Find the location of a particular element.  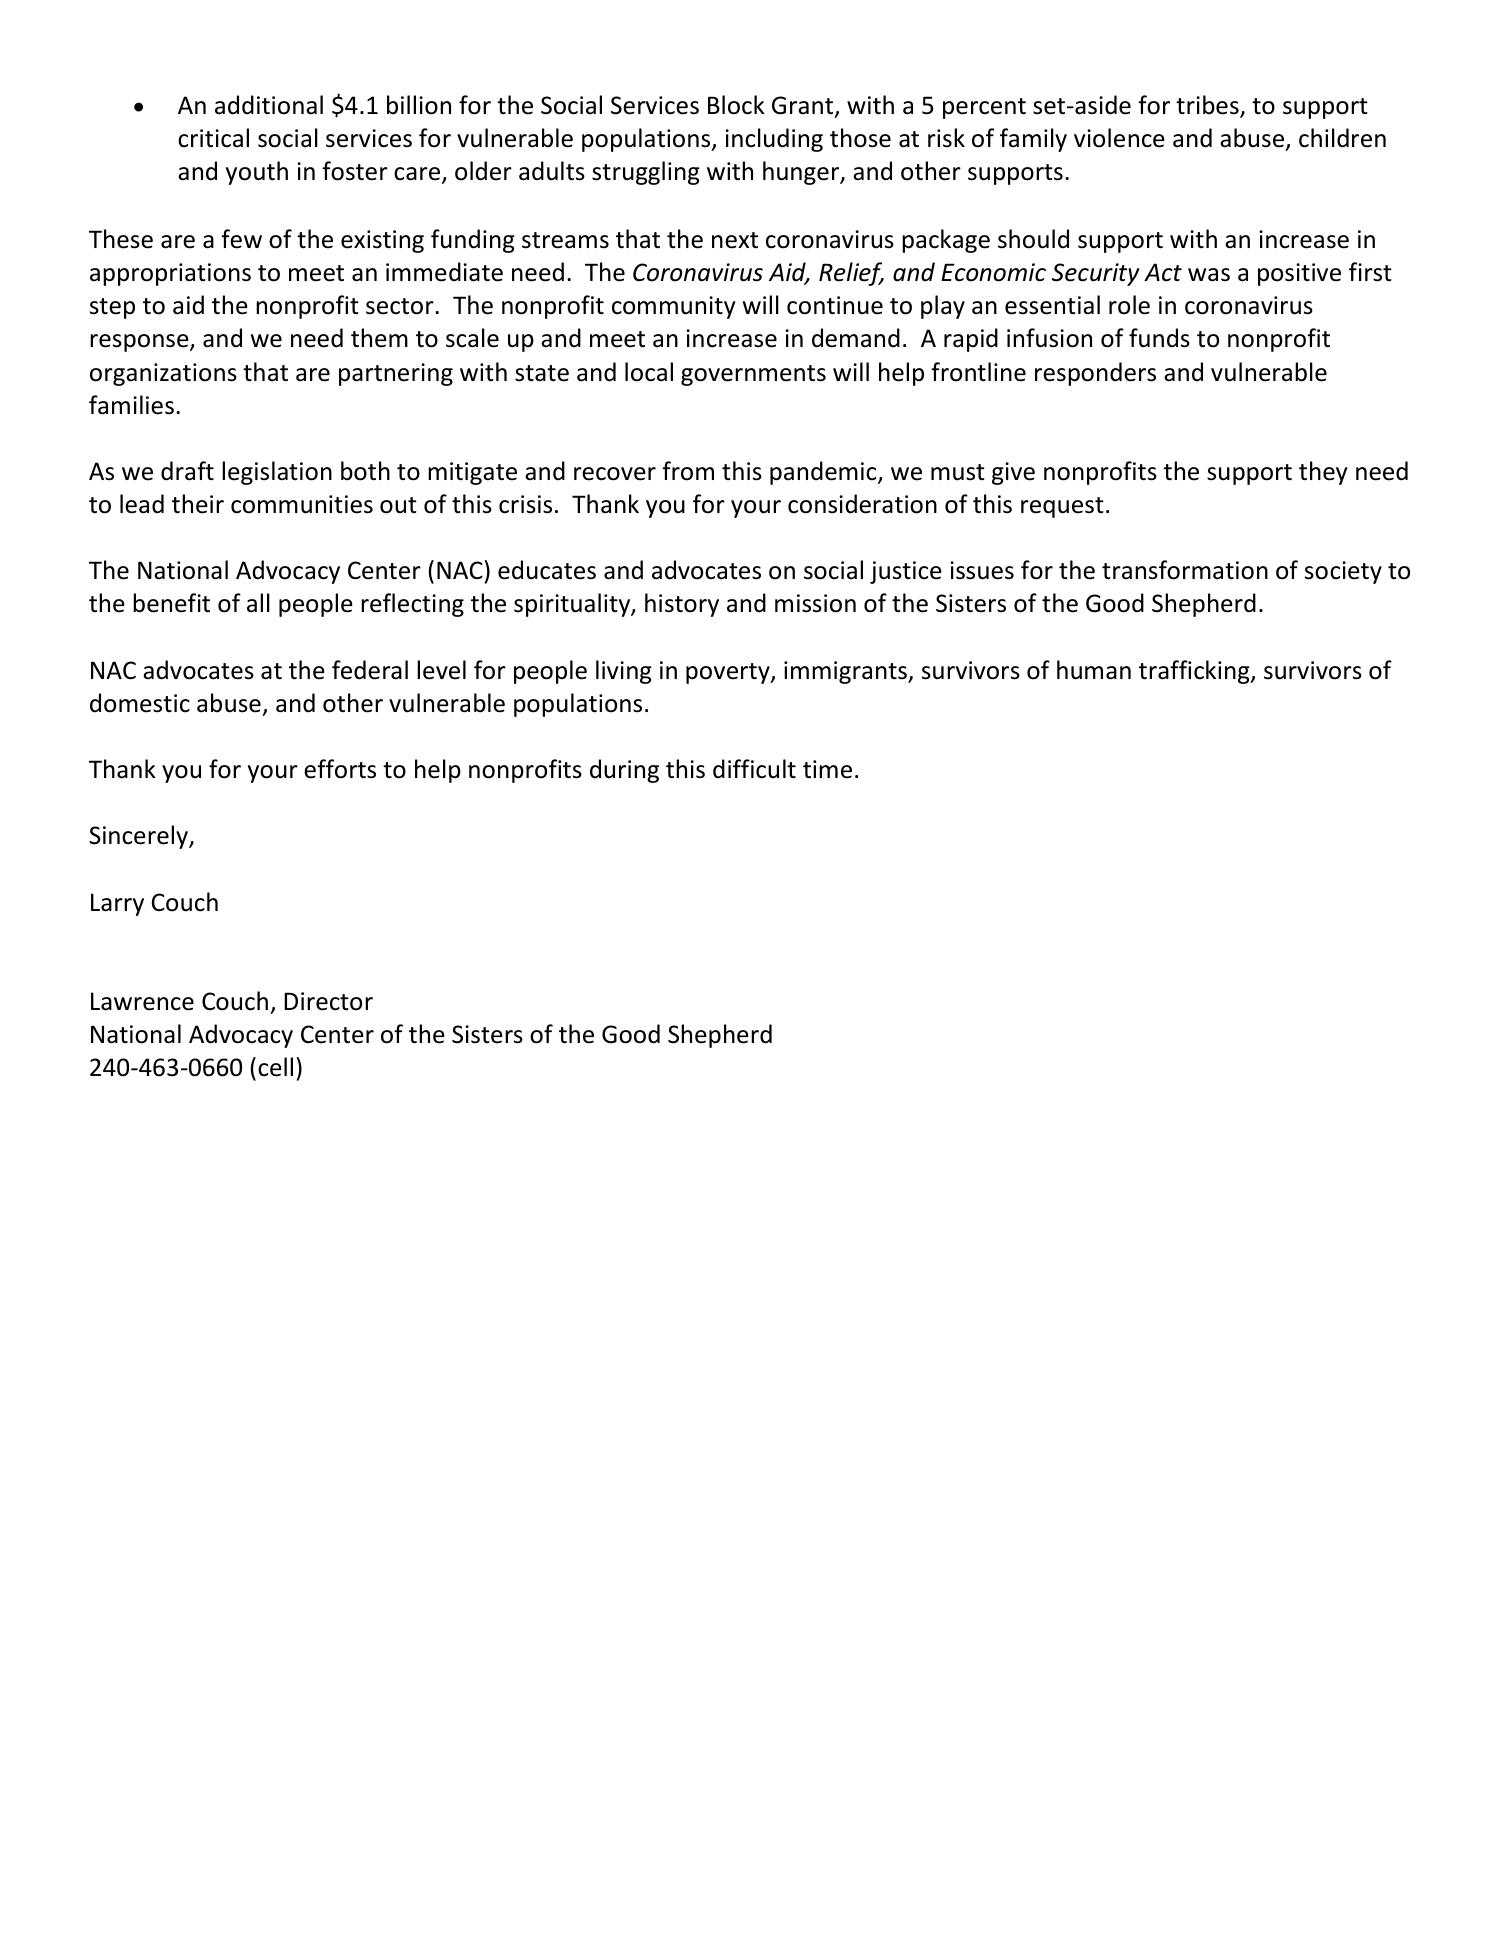

all is located at coordinates (258, 603).
